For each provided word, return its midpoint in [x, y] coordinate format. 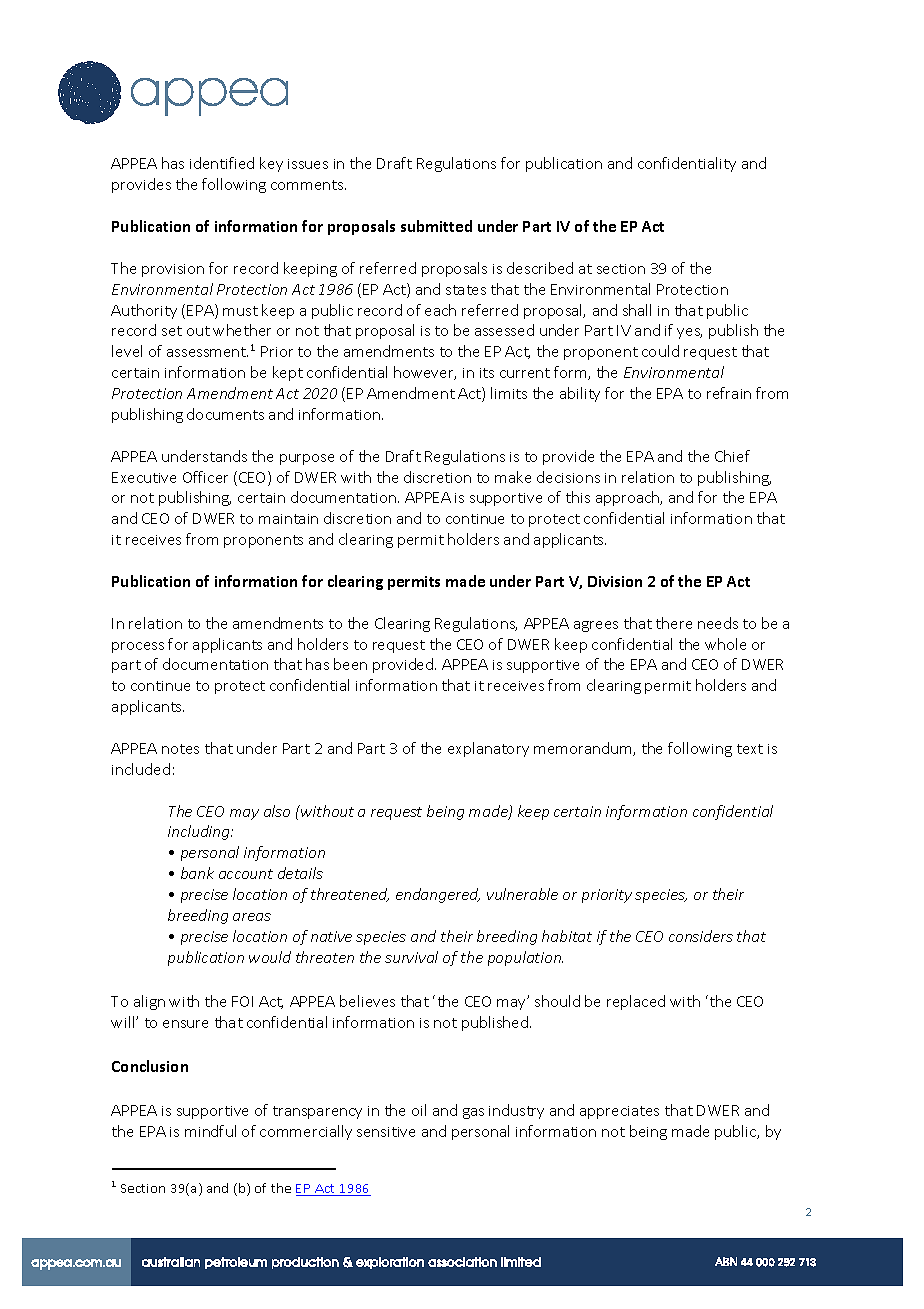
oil [419, 1110]
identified [222, 163]
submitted [436, 226]
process [138, 647]
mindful [210, 1131]
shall [637, 310]
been [350, 664]
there [674, 623]
